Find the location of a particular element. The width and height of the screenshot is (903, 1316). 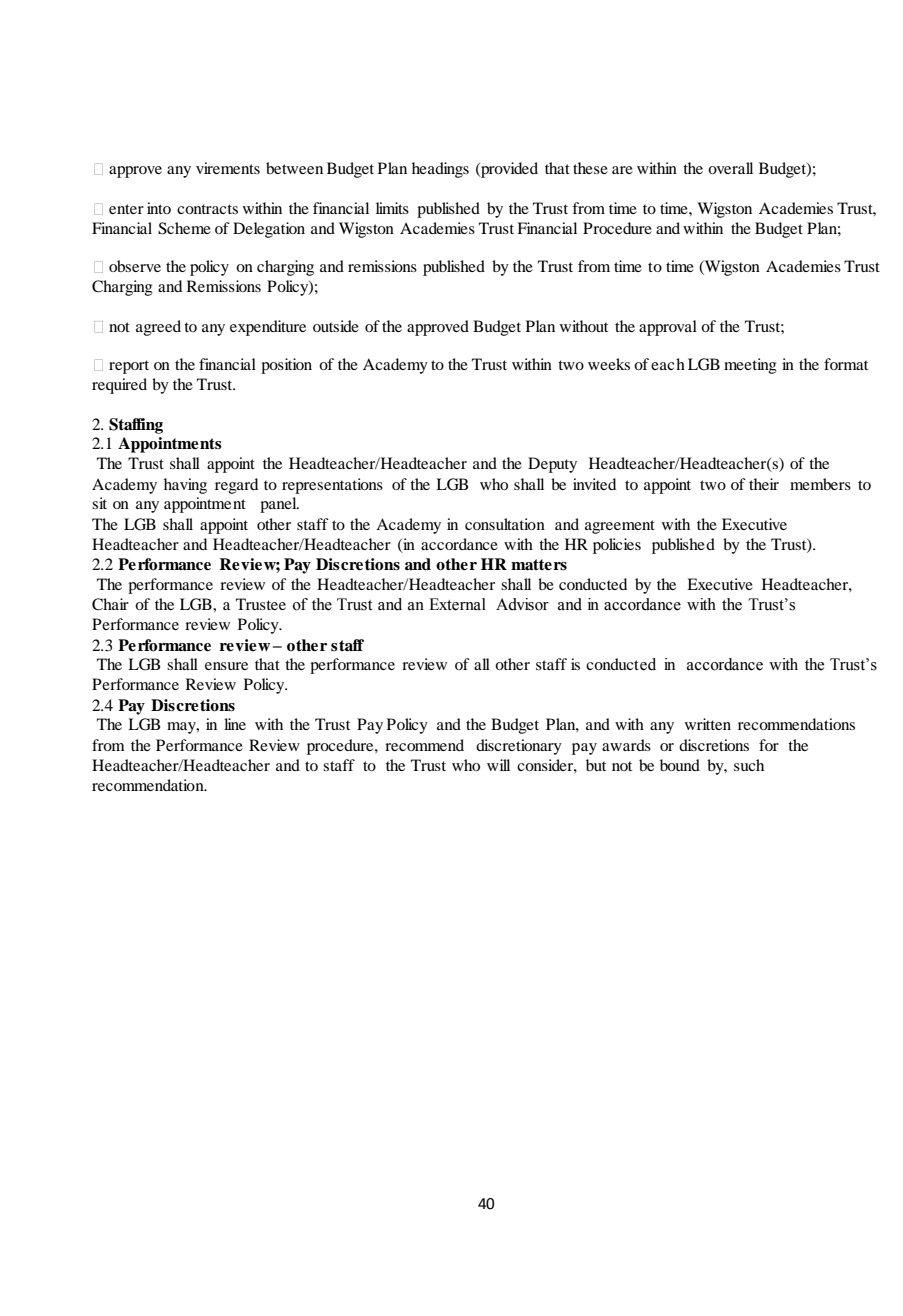

their is located at coordinates (764, 484).
